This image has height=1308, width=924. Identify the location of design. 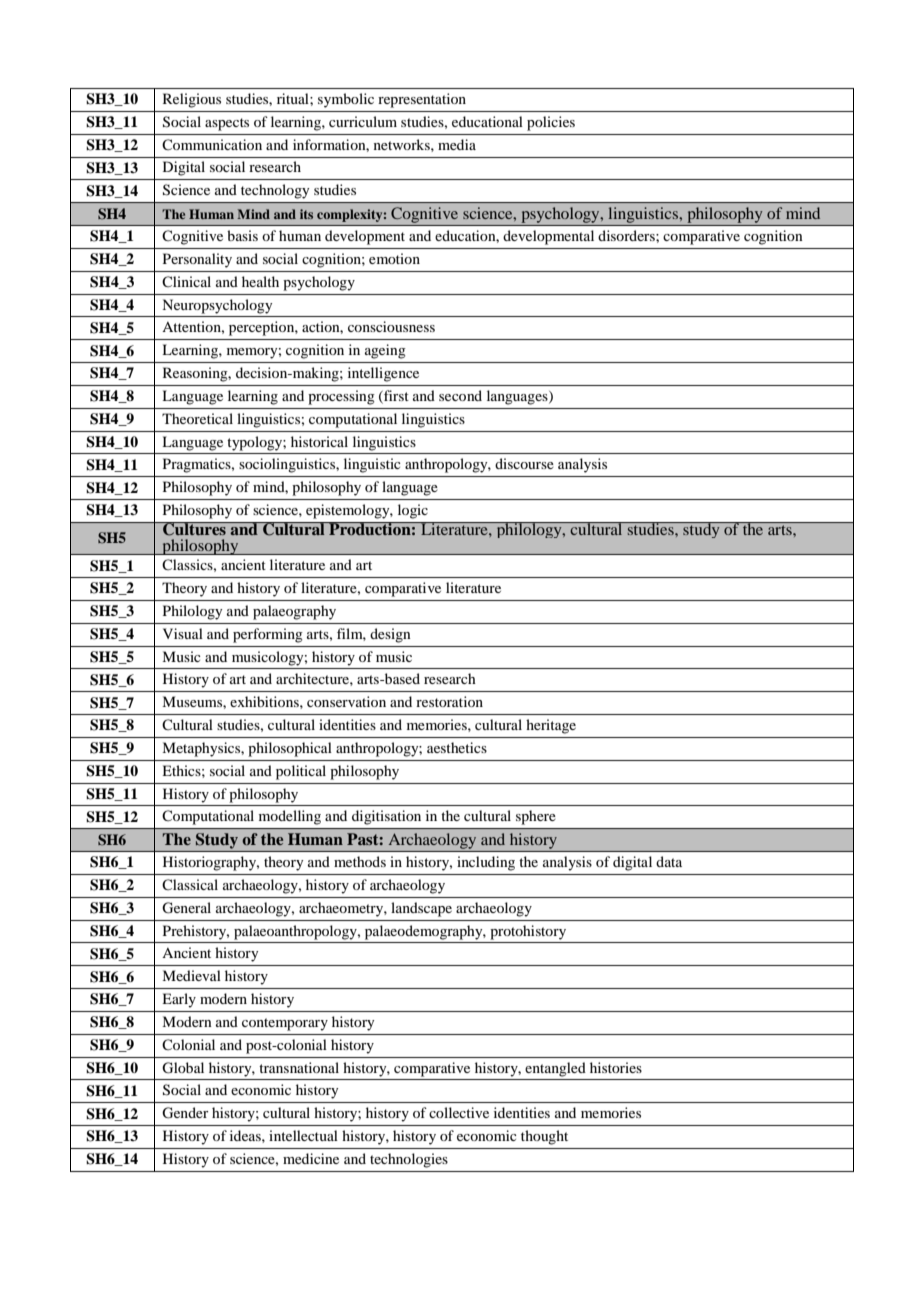
(390, 635).
